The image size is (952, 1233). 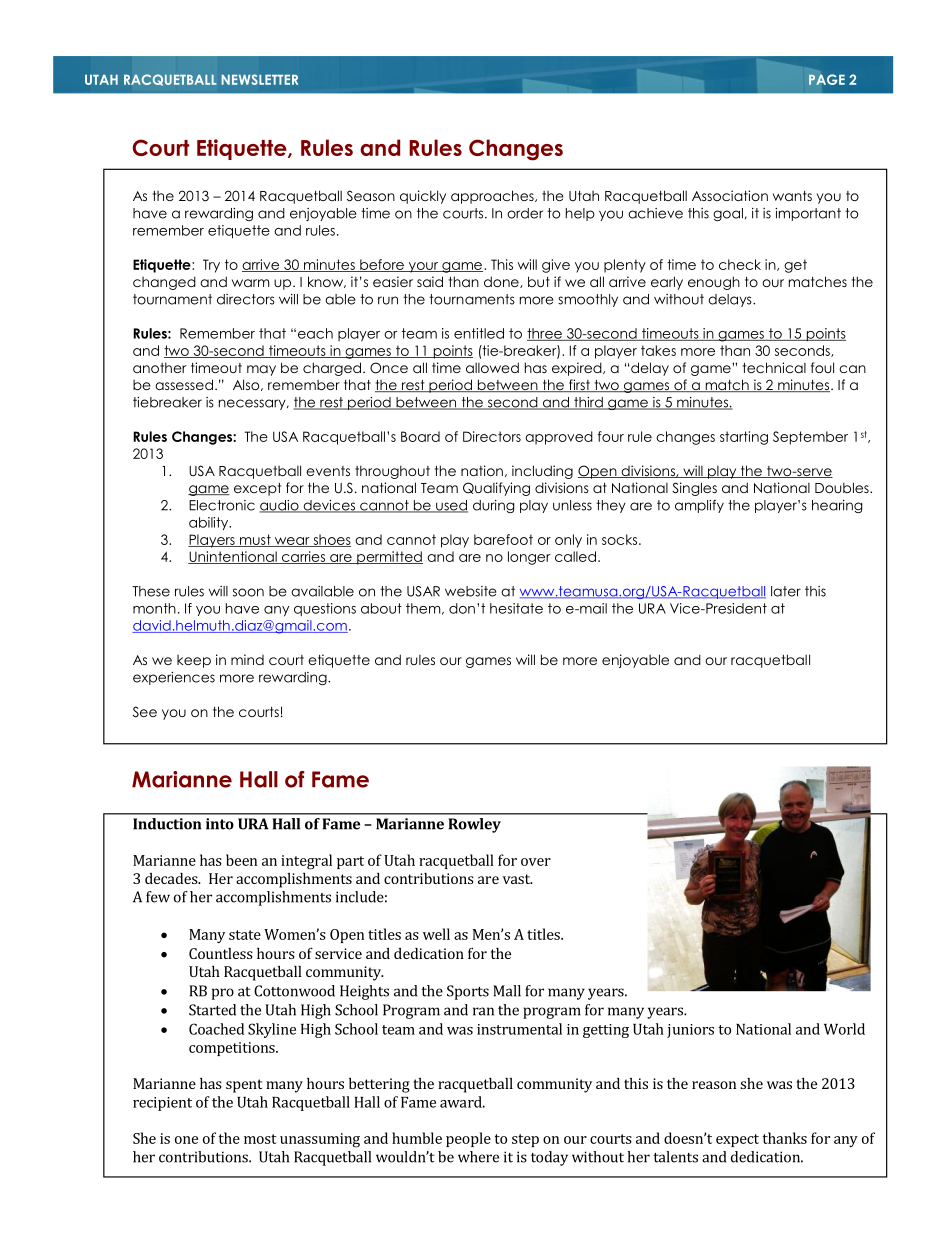 I want to click on vast, so click(x=517, y=879).
